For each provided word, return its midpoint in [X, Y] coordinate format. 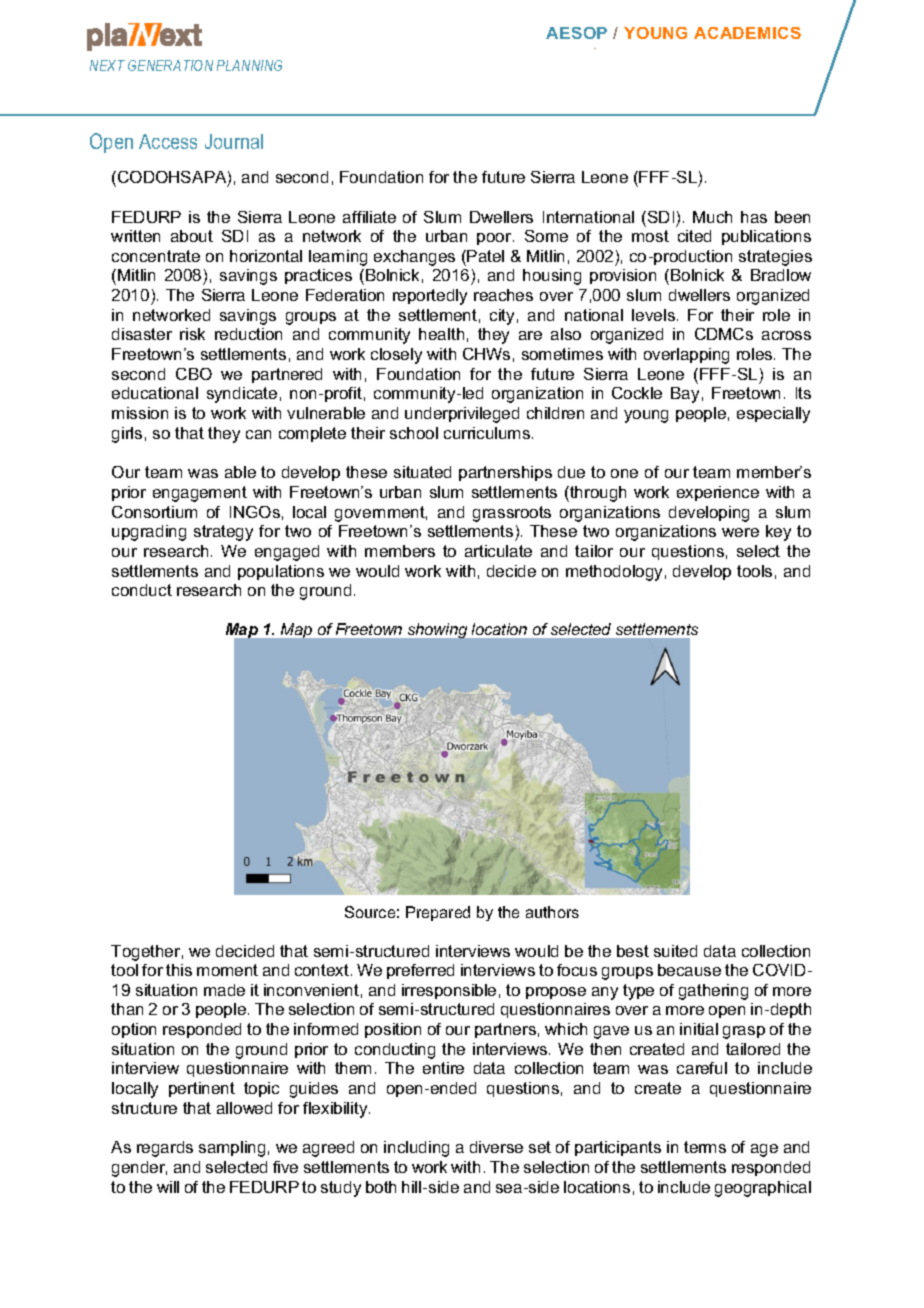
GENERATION [170, 65]
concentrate [156, 256]
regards [165, 1149]
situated [422, 472]
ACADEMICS [747, 33]
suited [675, 951]
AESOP [576, 33]
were [740, 532]
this [179, 970]
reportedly [430, 297]
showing [437, 630]
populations [281, 572]
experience [718, 493]
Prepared [438, 913]
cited [694, 236]
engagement [200, 494]
